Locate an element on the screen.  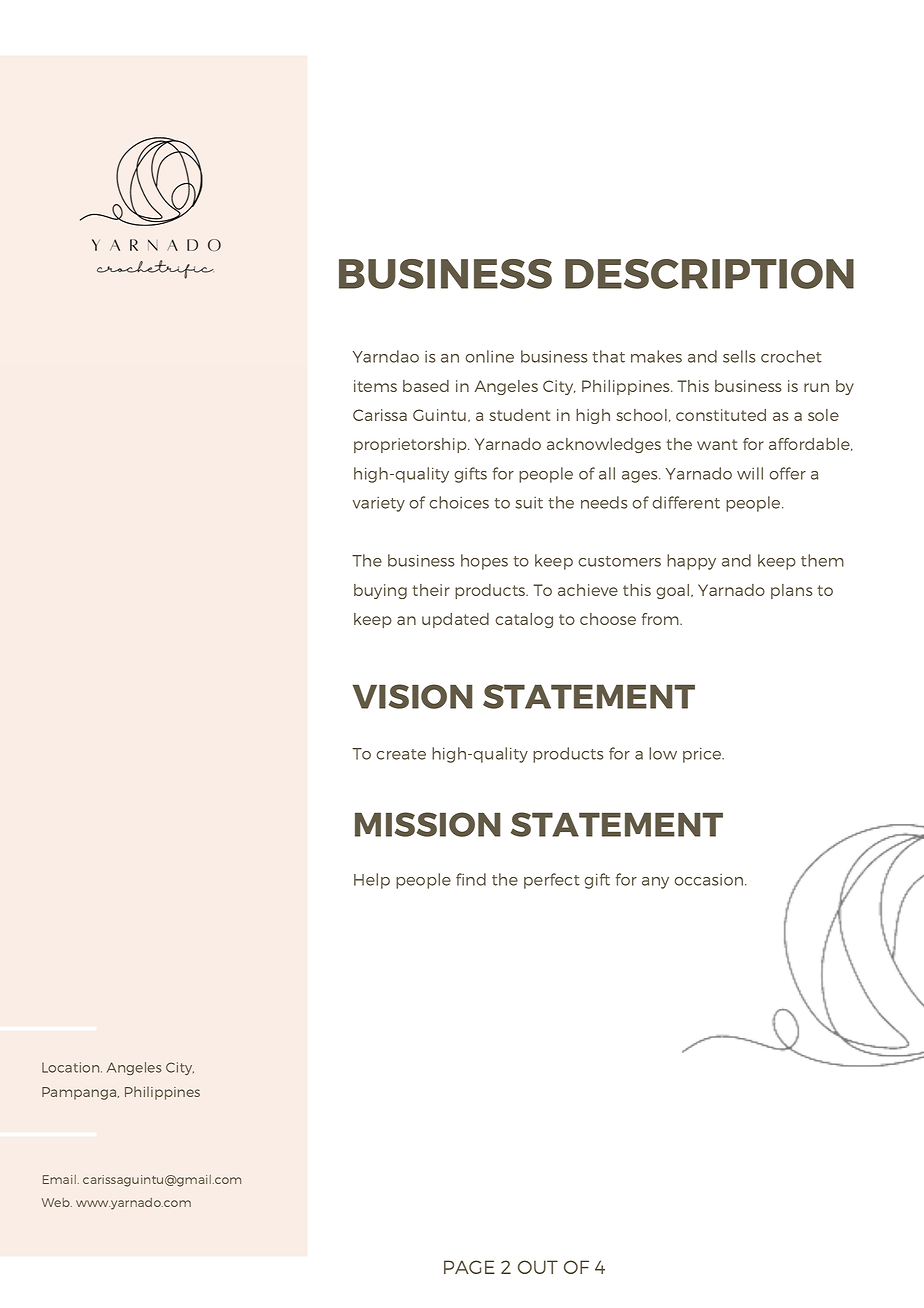
online is located at coordinates (489, 356).
